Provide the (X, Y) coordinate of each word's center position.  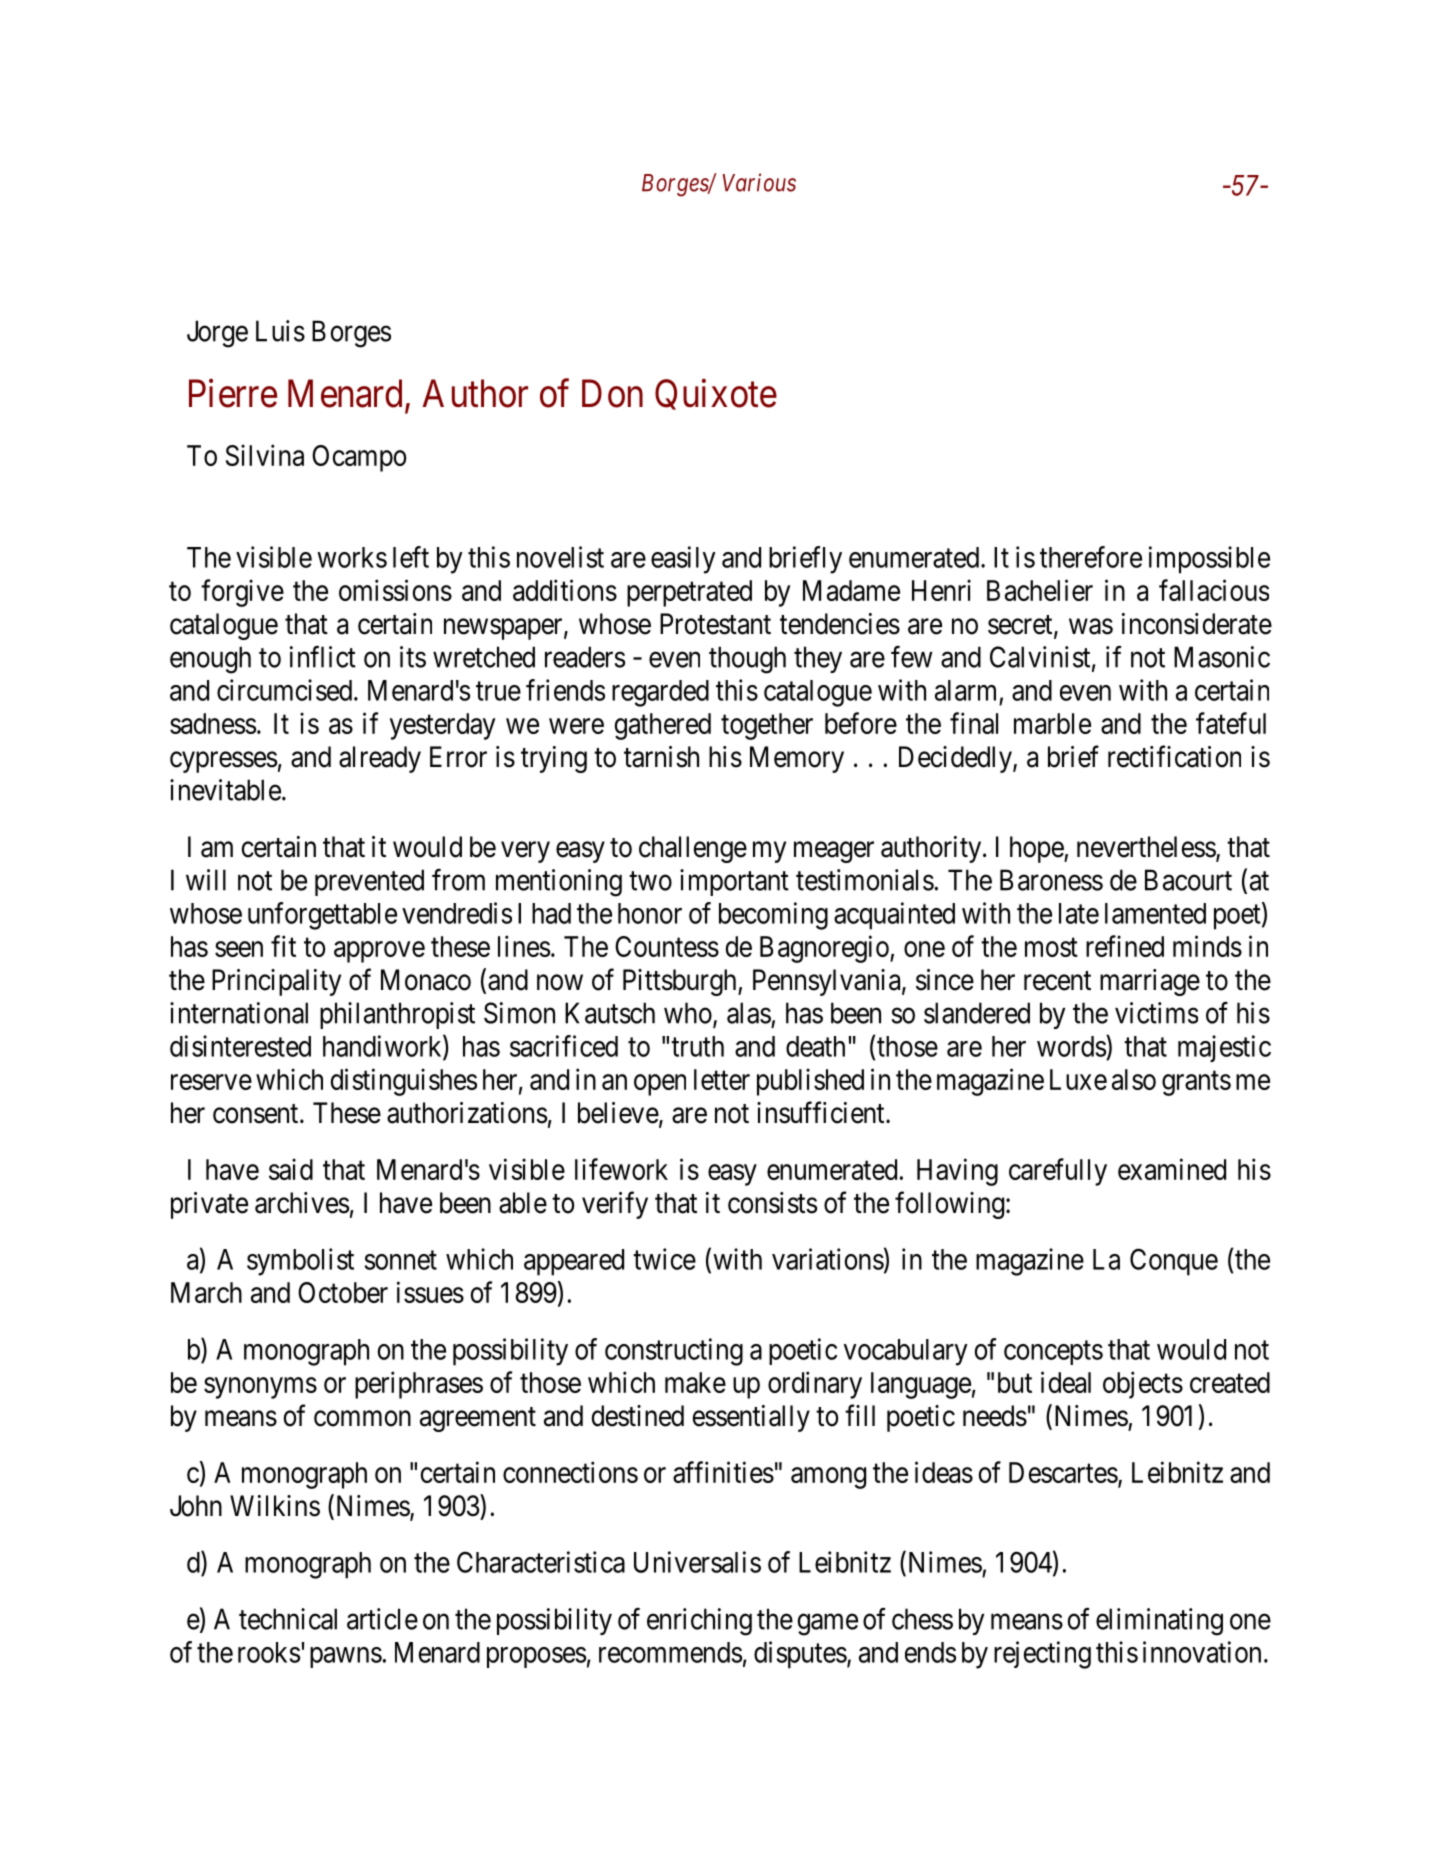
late (1079, 913)
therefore (1091, 557)
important (734, 882)
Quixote (716, 394)
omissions (395, 590)
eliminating (1159, 1622)
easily (683, 560)
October (343, 1292)
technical (288, 1619)
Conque (1174, 1262)
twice (664, 1259)
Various (759, 182)
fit (283, 946)
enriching (699, 1622)
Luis (280, 331)
